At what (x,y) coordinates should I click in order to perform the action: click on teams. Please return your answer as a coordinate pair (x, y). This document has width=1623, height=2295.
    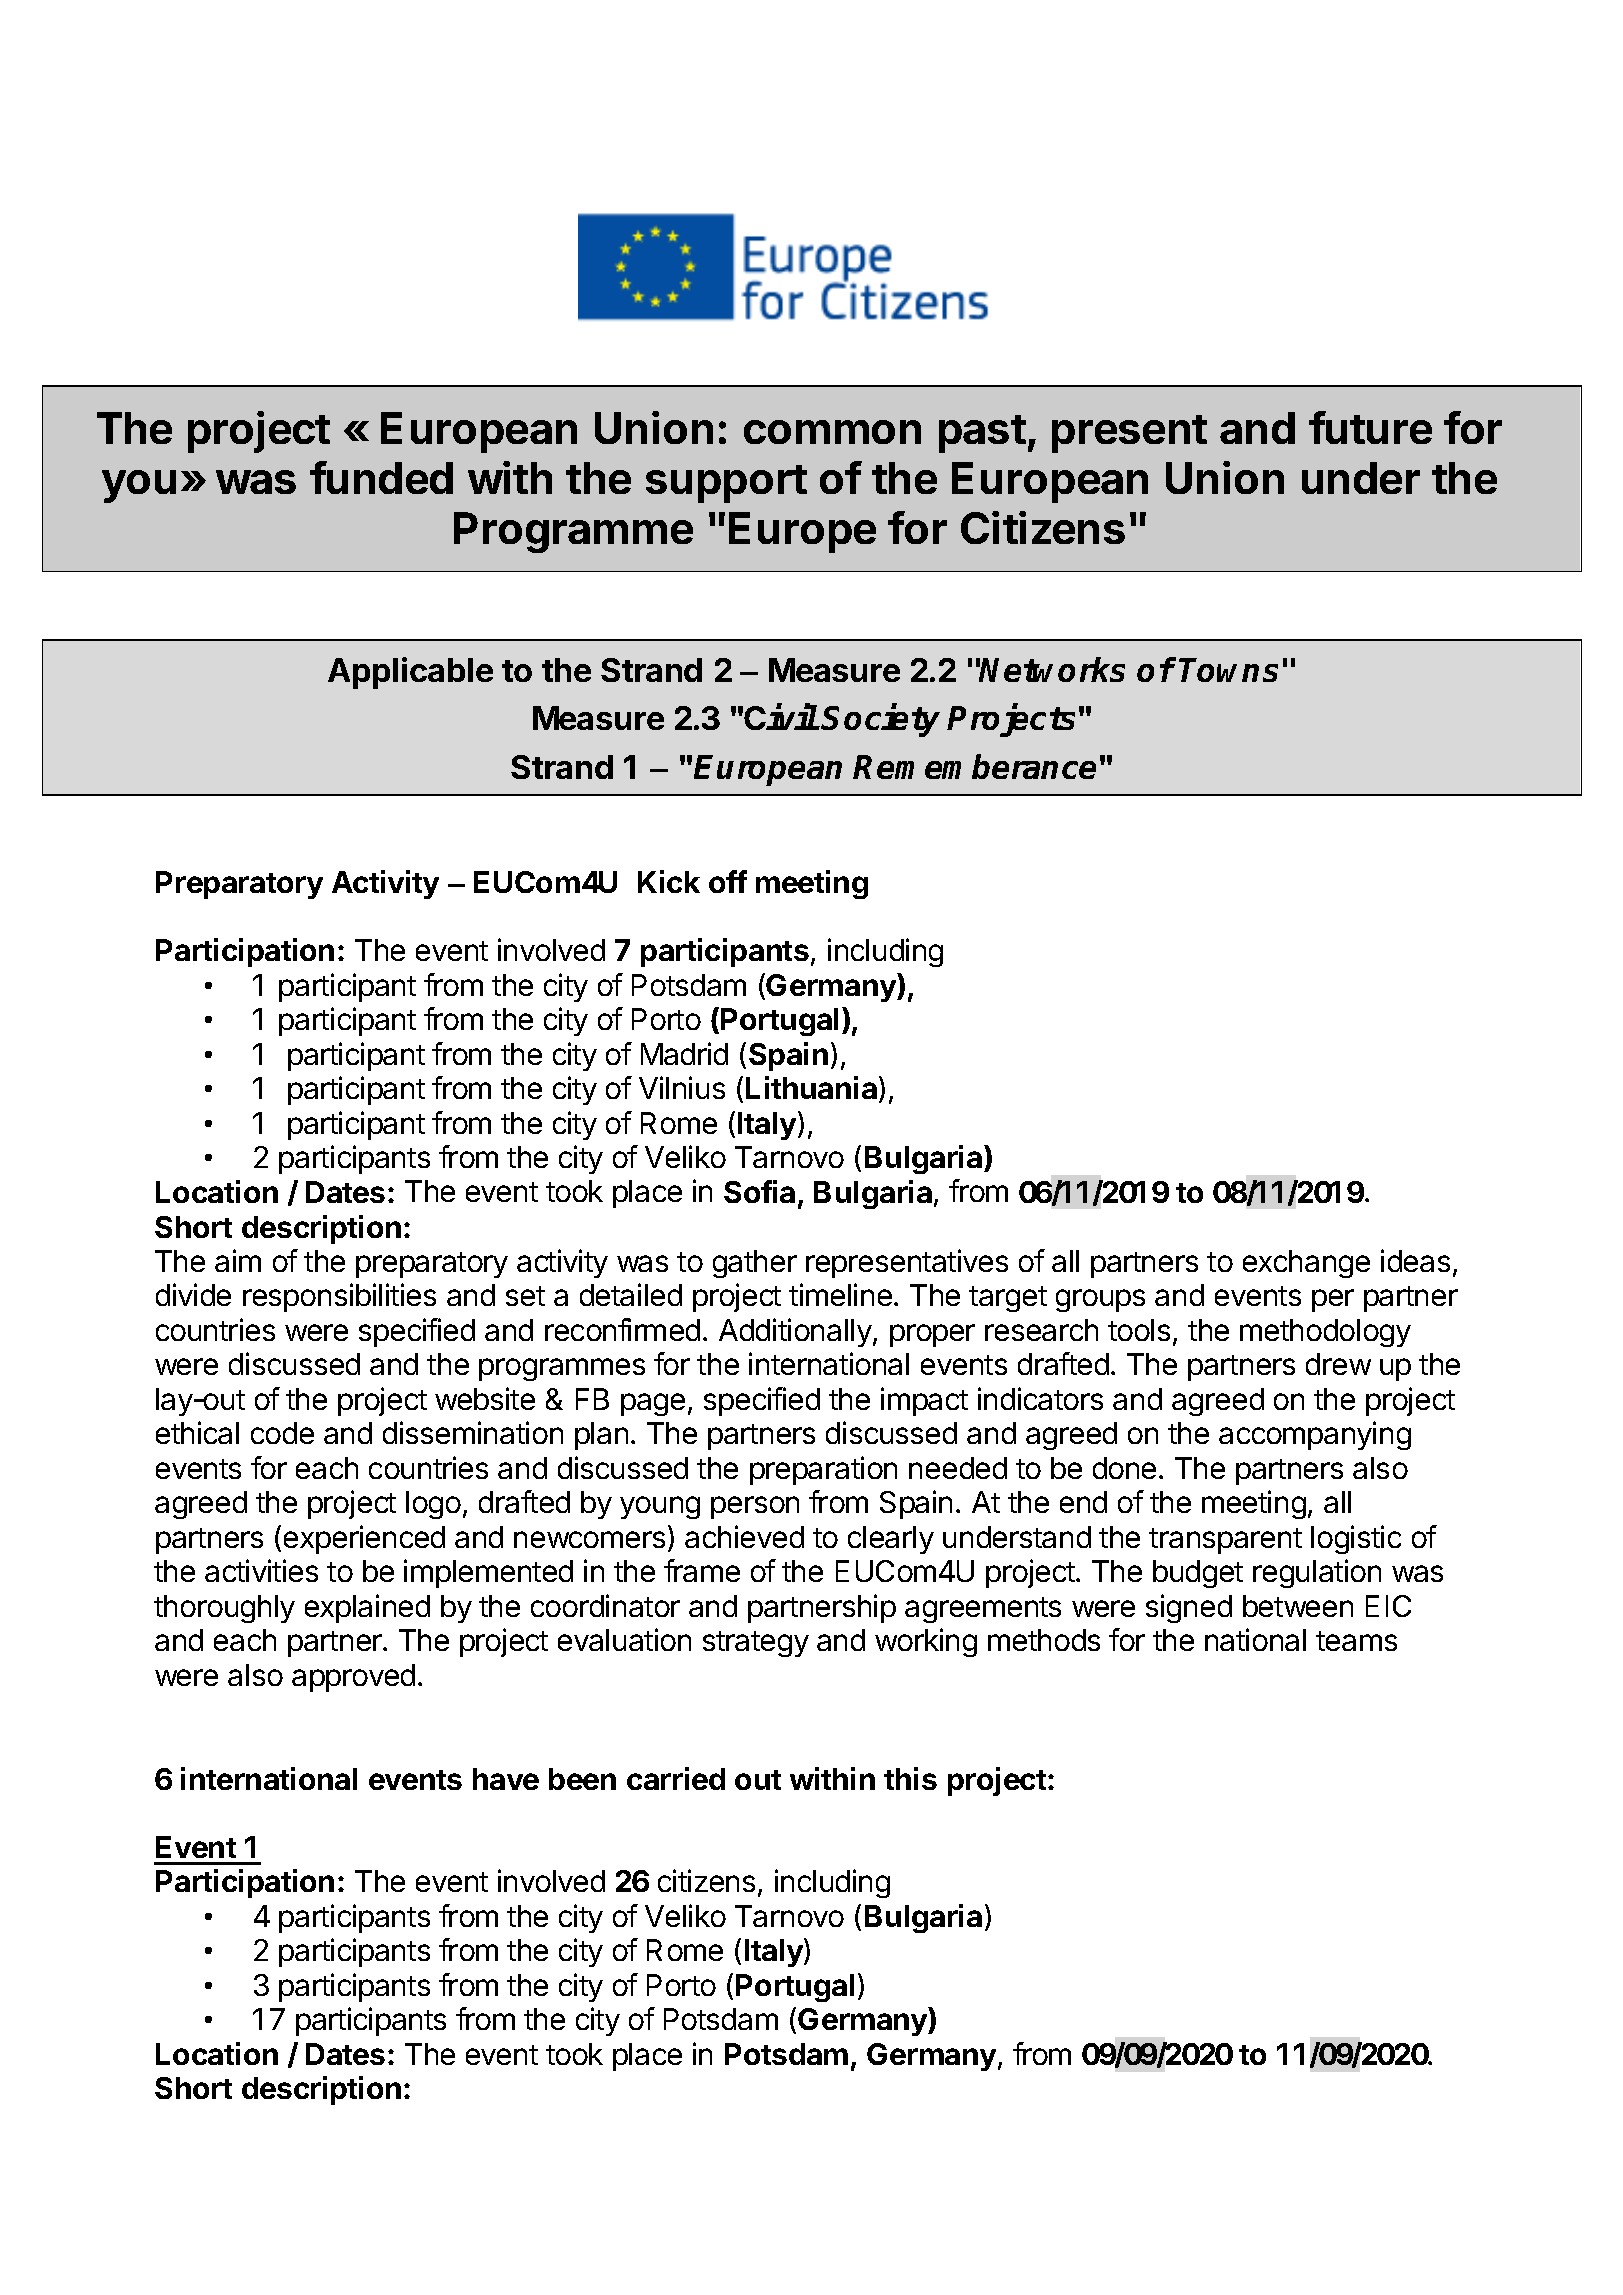
    Looking at the image, I should click on (1356, 1641).
